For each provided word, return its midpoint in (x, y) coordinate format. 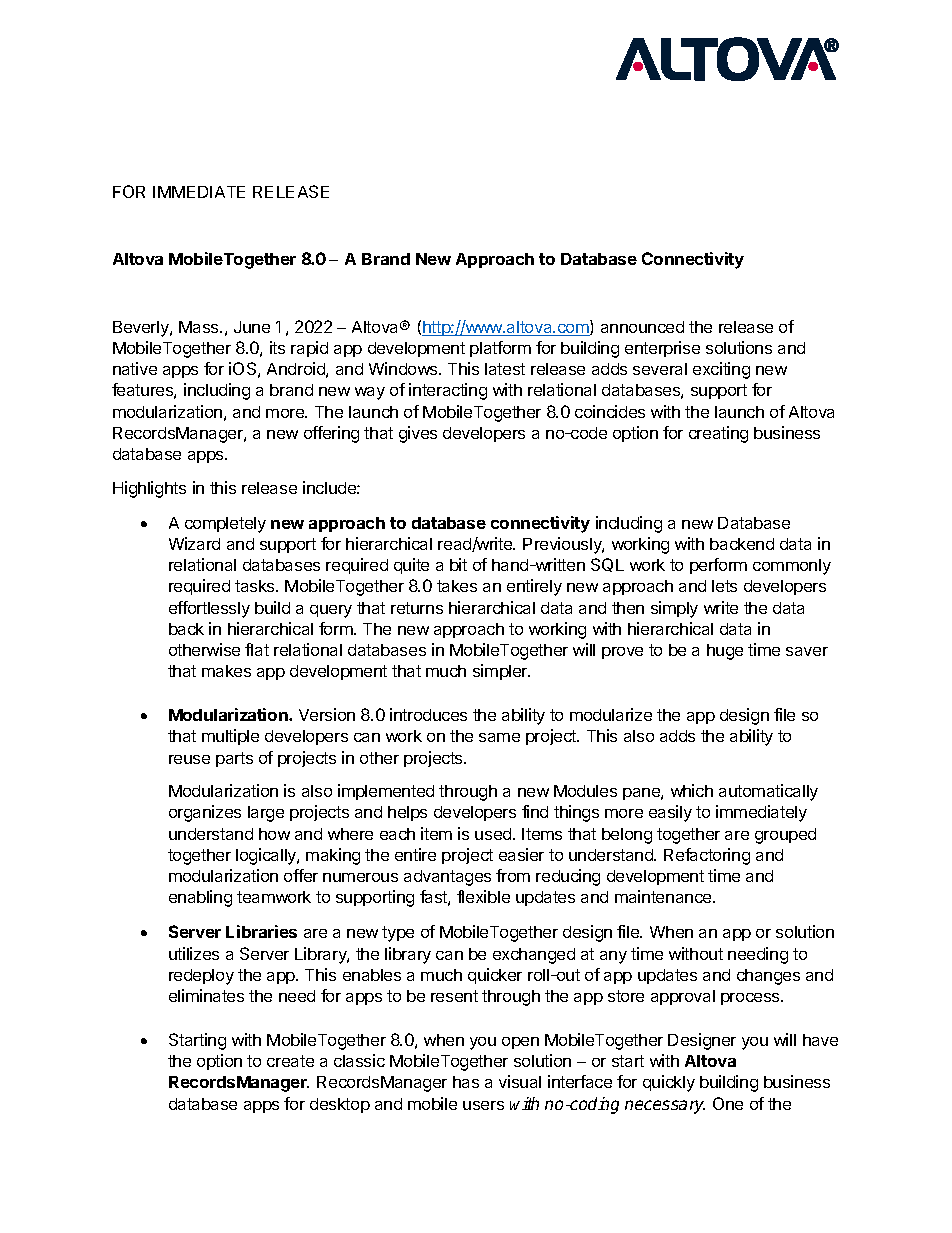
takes (457, 586)
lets (724, 586)
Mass (200, 327)
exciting (721, 370)
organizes (205, 813)
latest (505, 369)
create (290, 1061)
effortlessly (209, 609)
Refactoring (707, 856)
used (494, 834)
